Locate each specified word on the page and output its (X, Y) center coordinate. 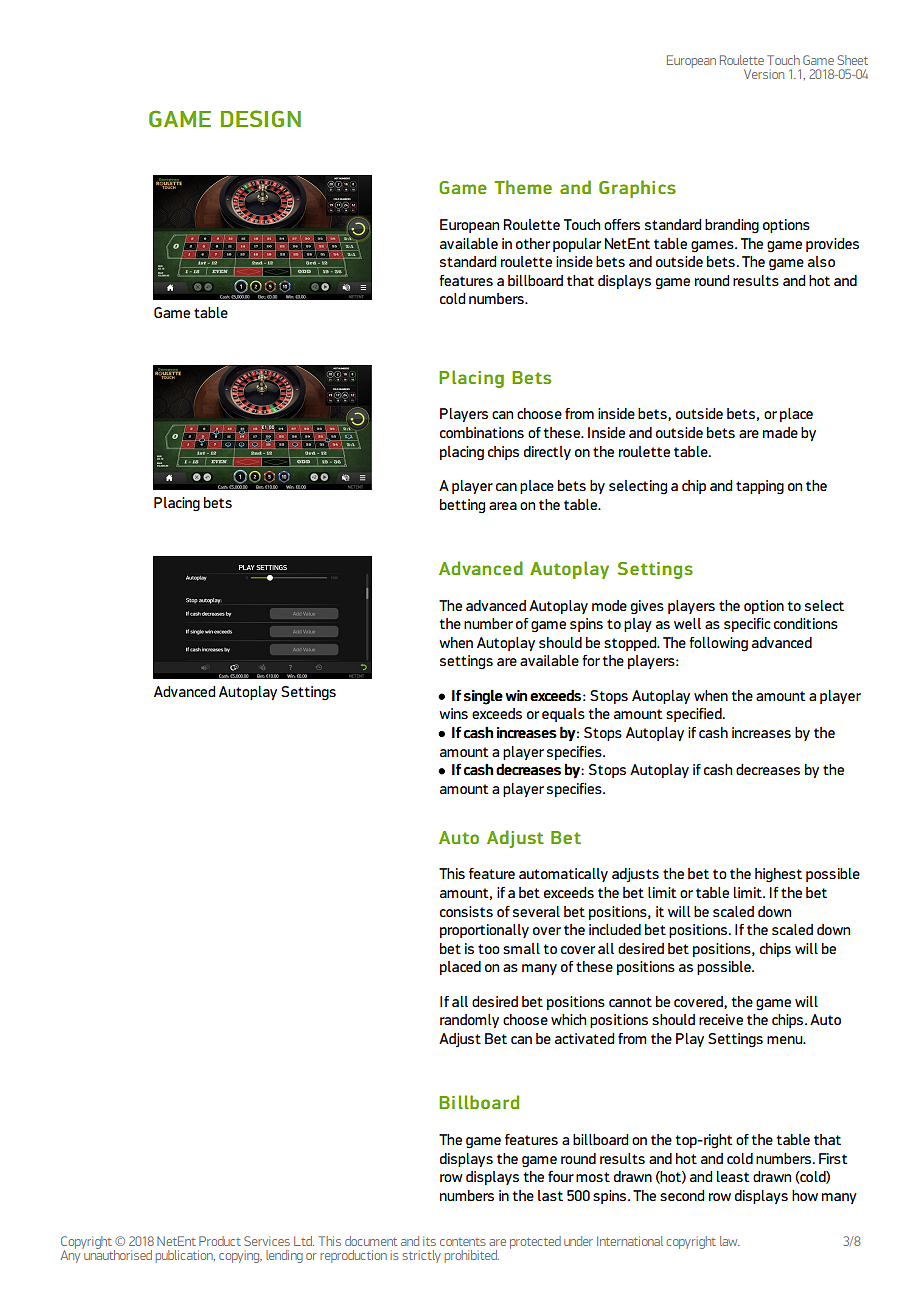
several (536, 911)
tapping (760, 487)
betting (462, 506)
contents (463, 1242)
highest (778, 875)
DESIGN (261, 118)
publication (185, 1256)
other (533, 243)
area (503, 506)
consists (466, 911)
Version (764, 74)
